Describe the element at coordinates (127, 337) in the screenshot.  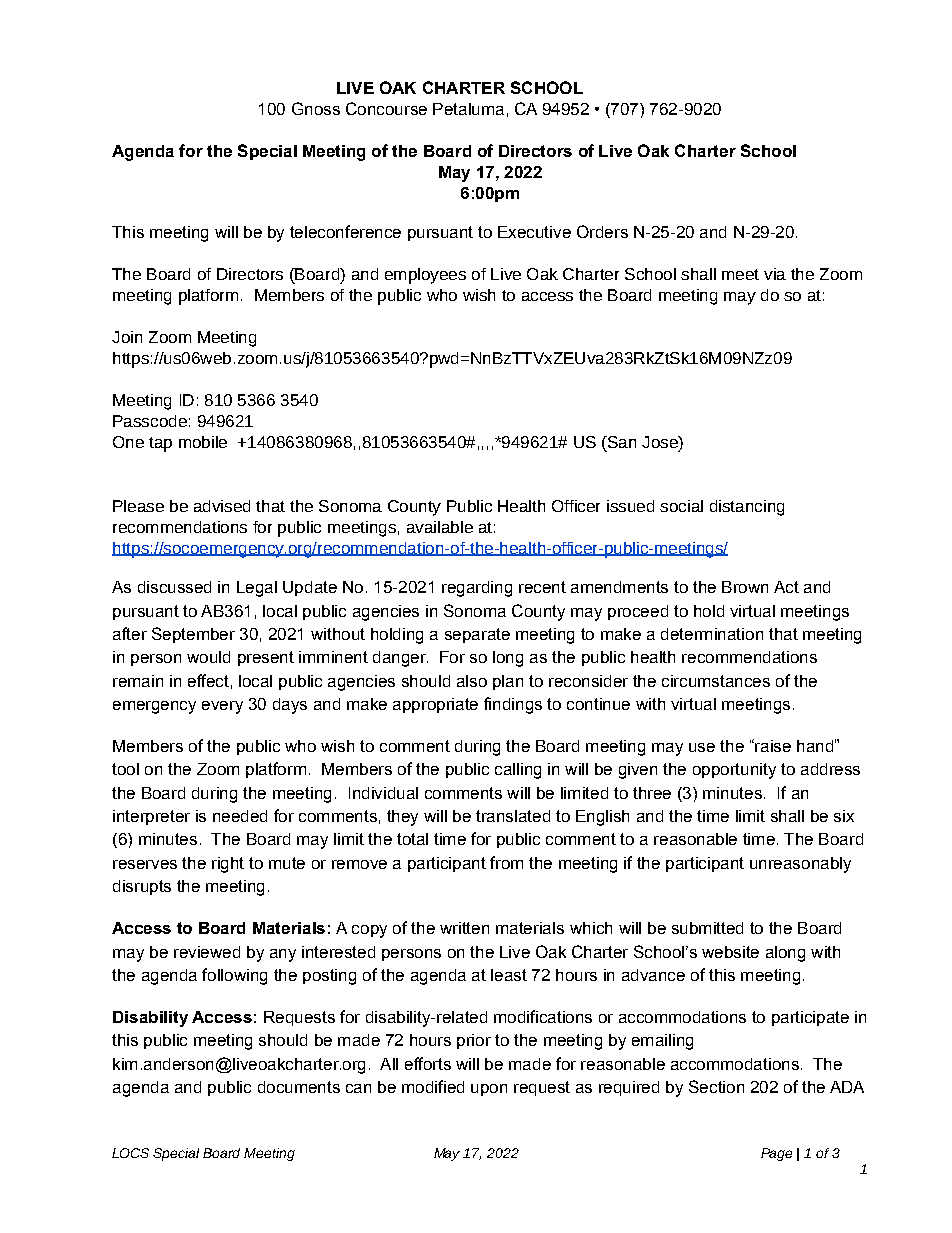
I see `Join` at that location.
